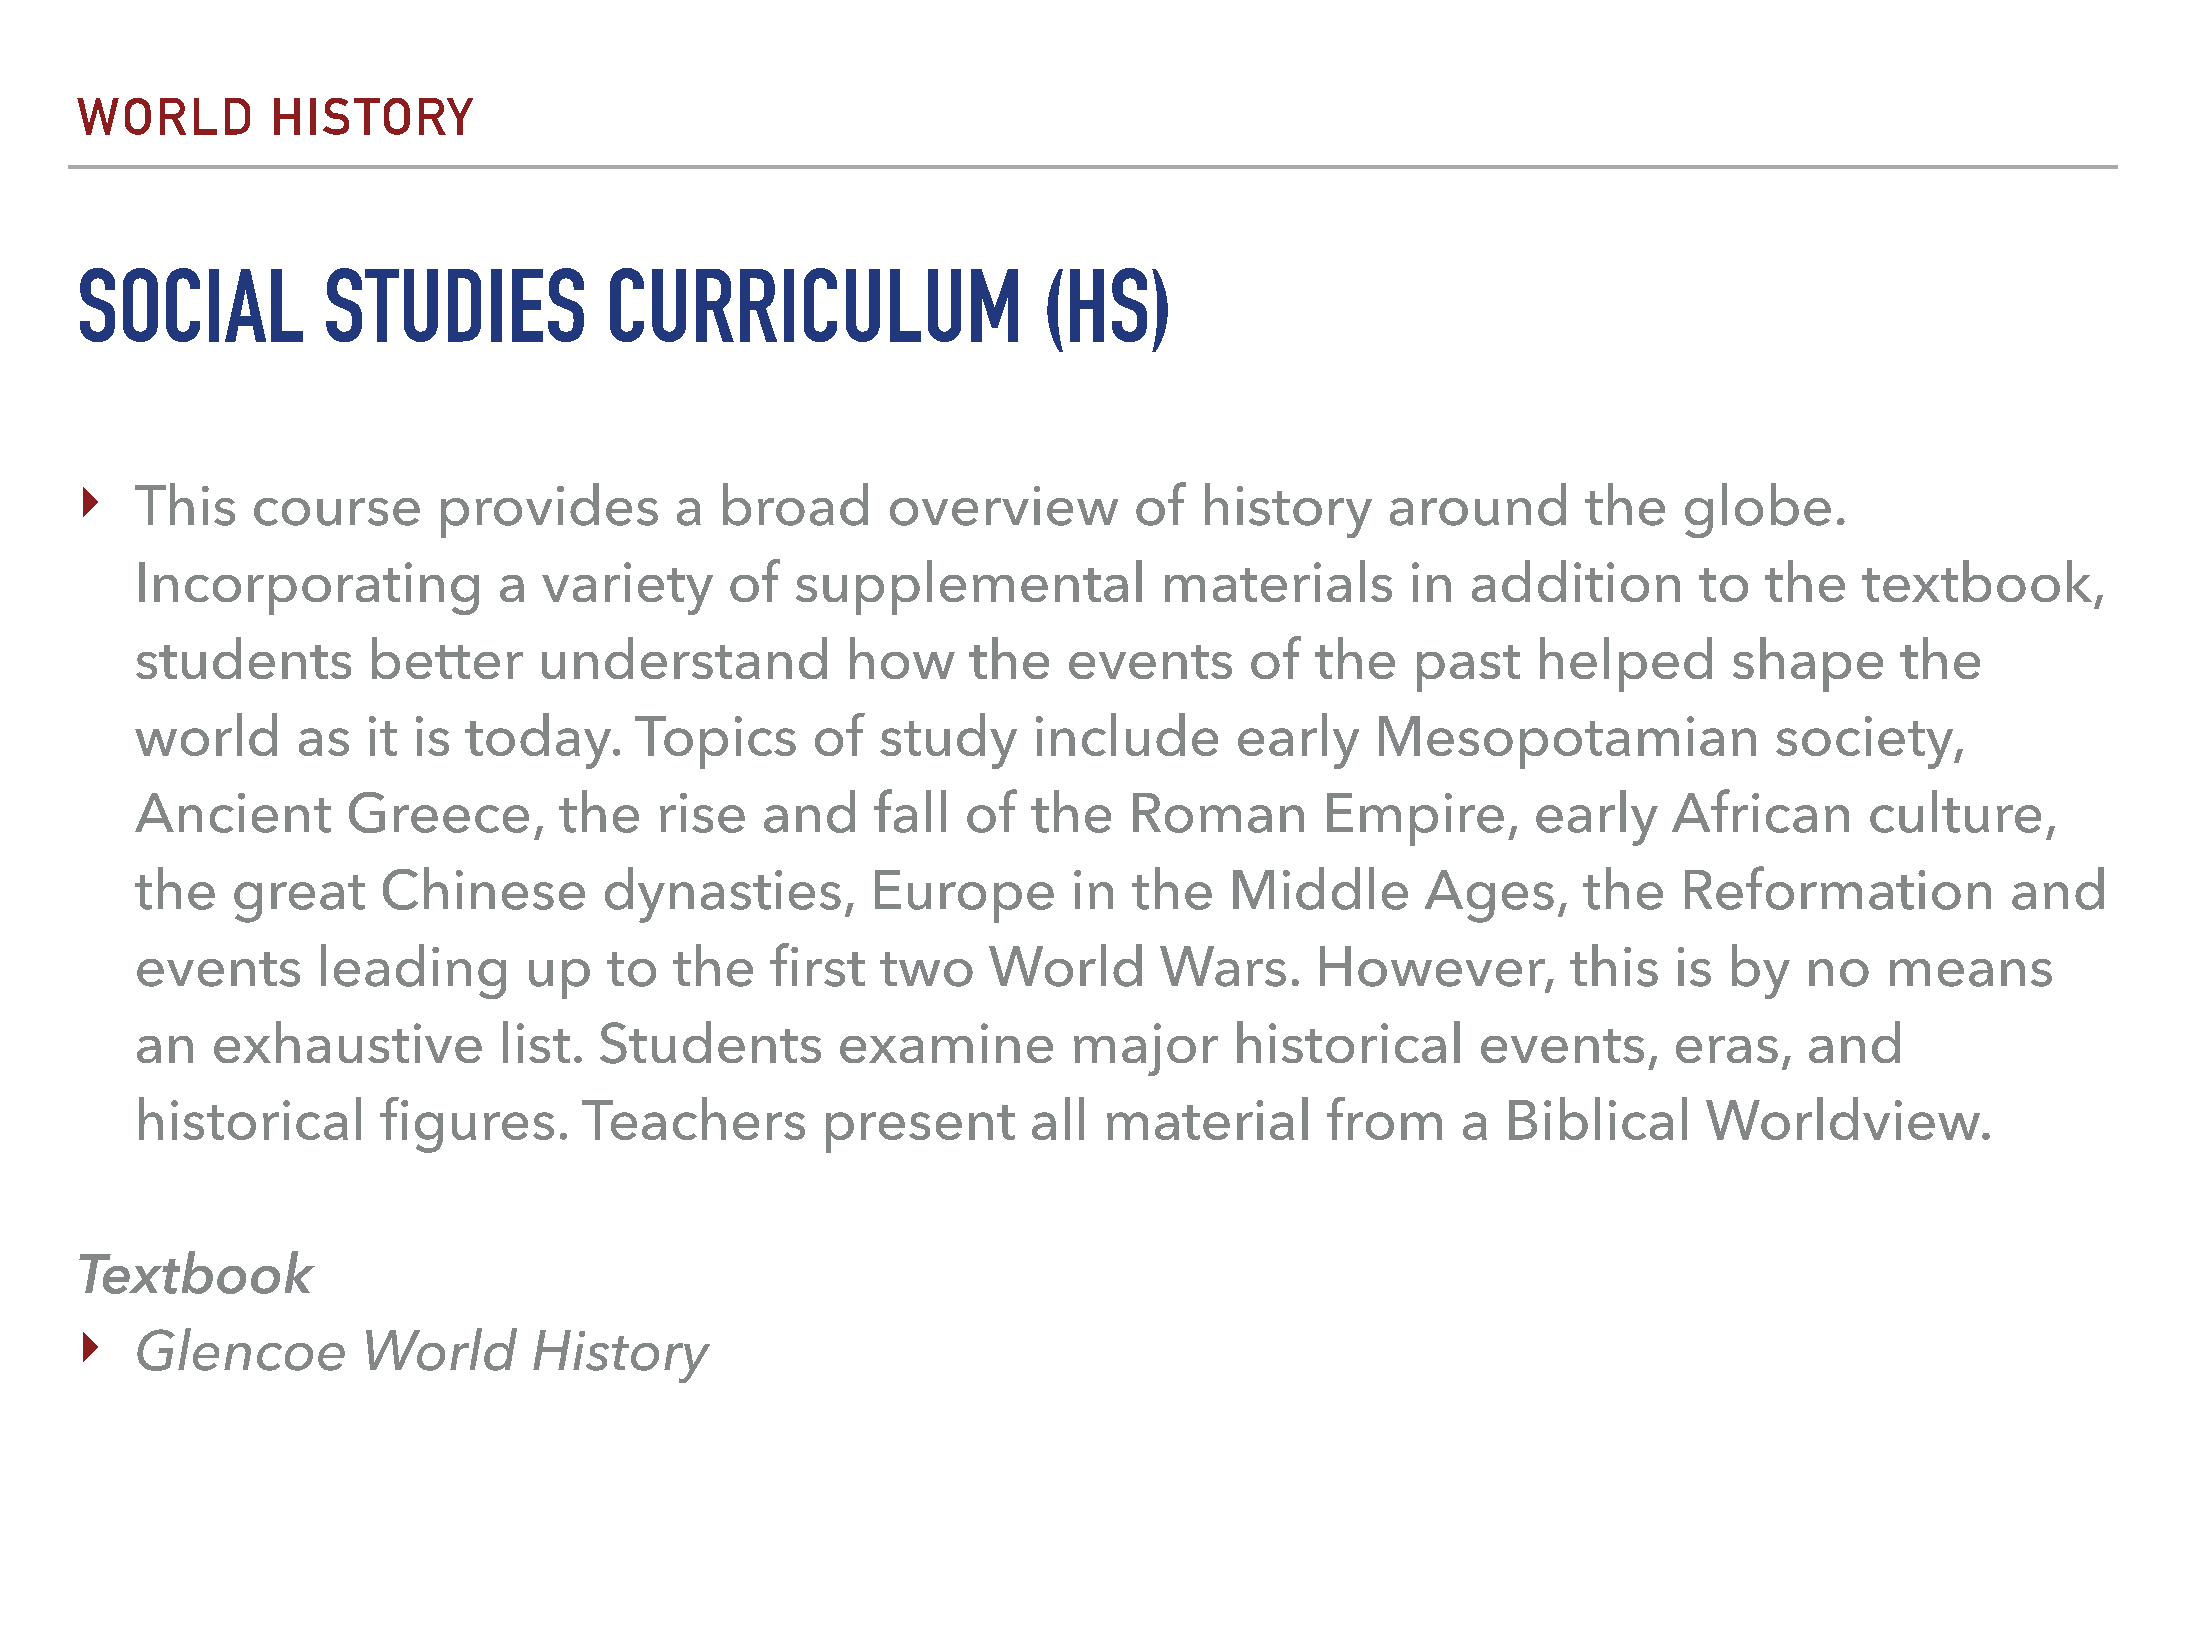 The height and width of the screenshot is (1639, 2186). Describe the element at coordinates (455, 305) in the screenshot. I see `STUDIES` at that location.
